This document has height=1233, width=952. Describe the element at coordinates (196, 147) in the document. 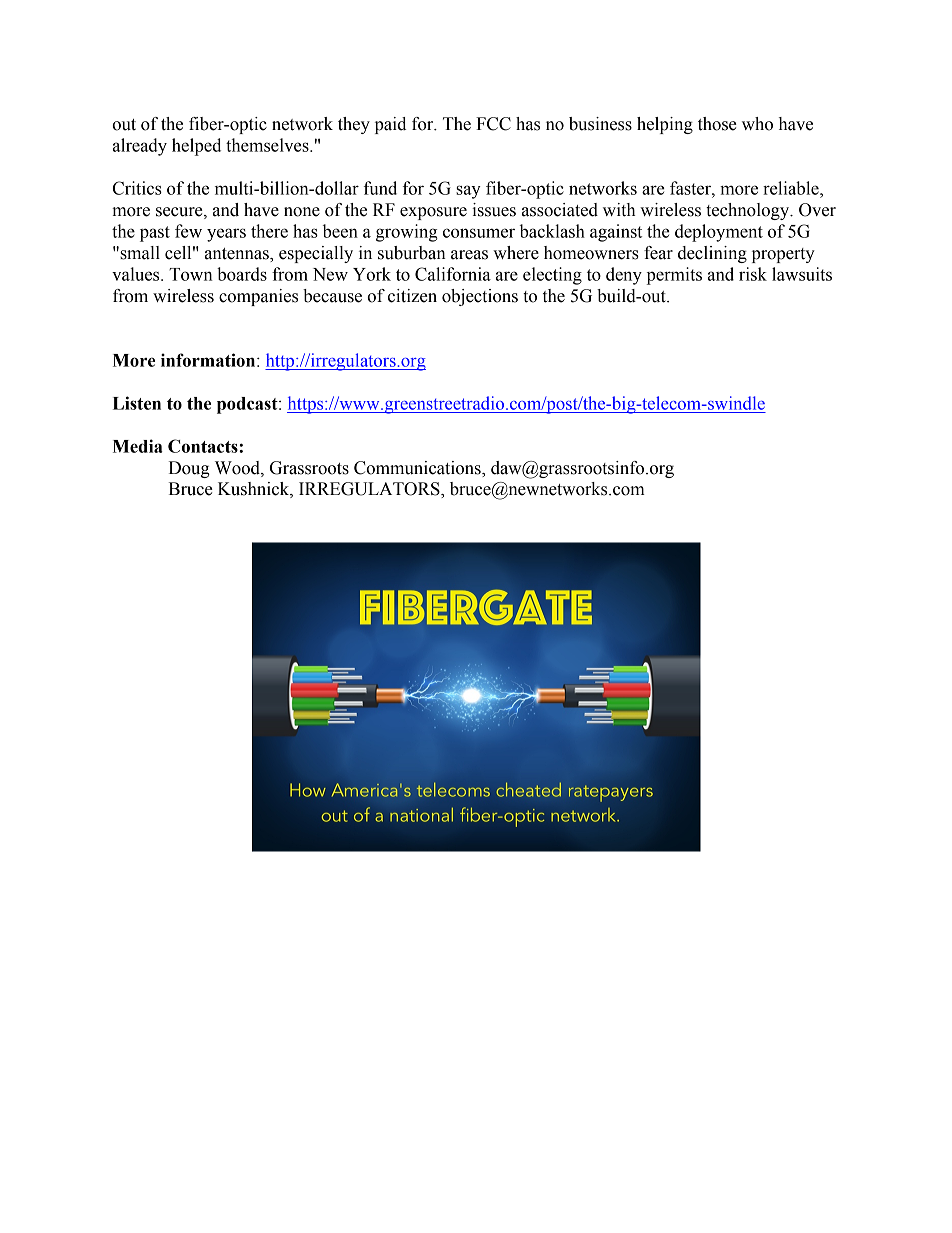

I see `helped` at that location.
